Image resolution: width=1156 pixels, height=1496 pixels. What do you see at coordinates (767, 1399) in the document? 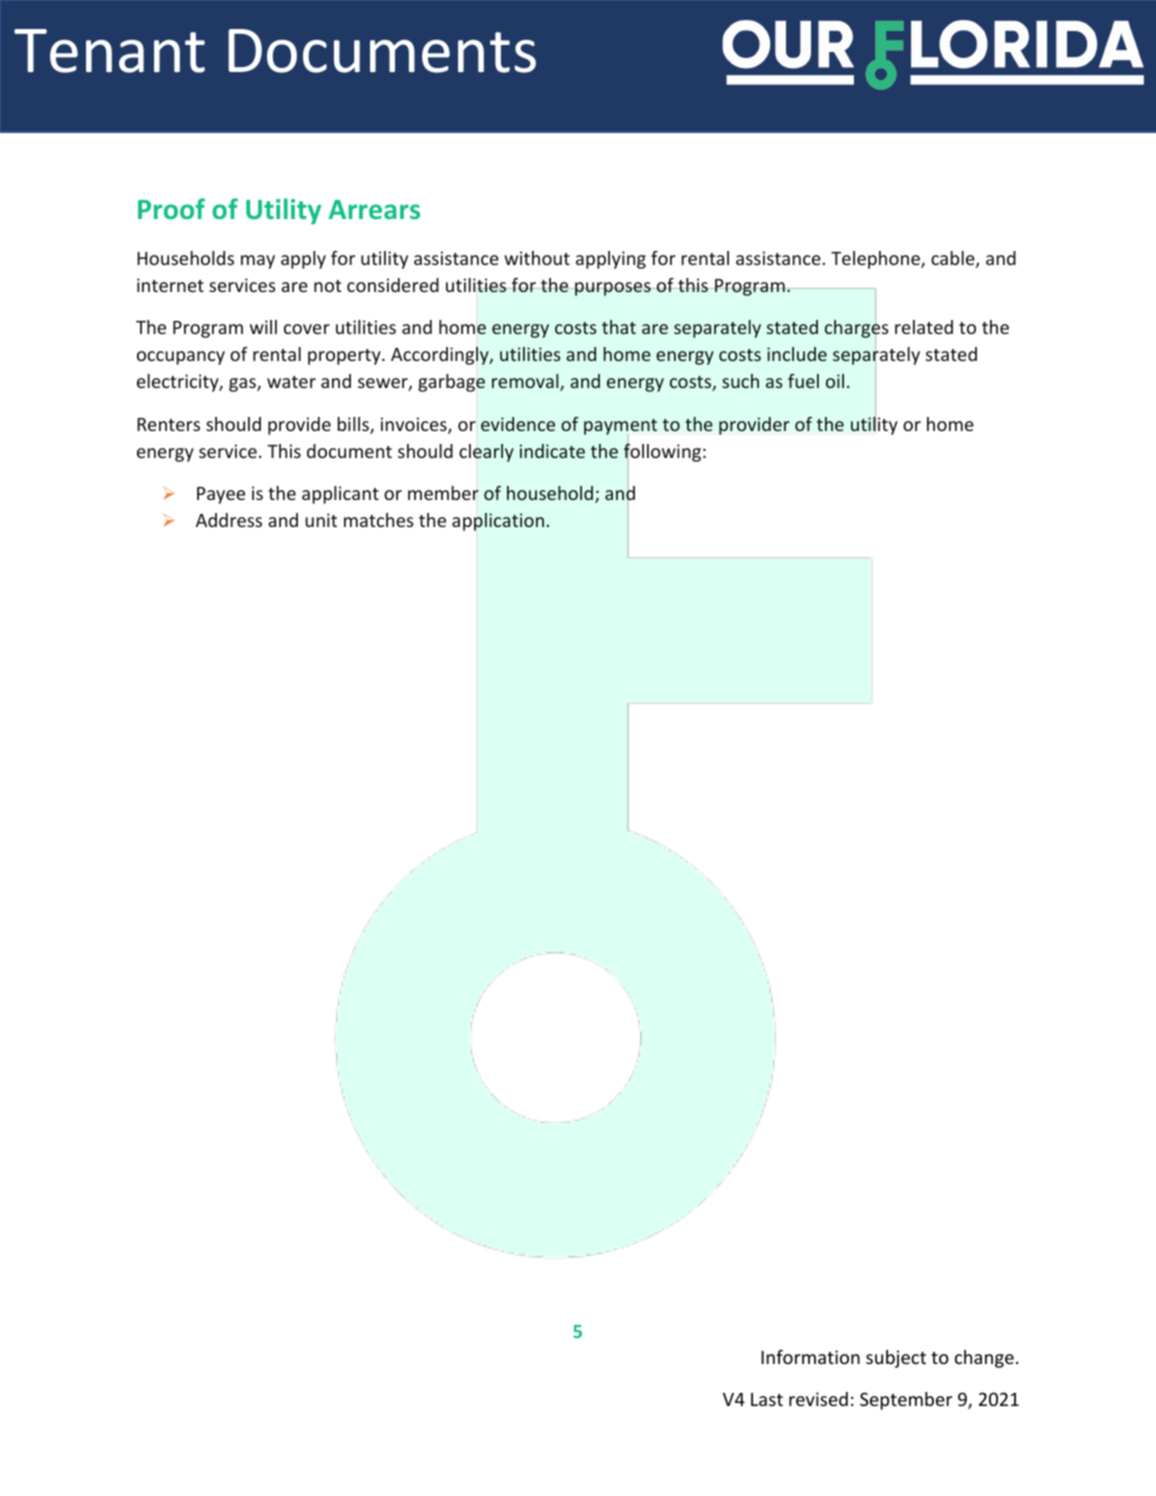
I see `Last` at bounding box center [767, 1399].
